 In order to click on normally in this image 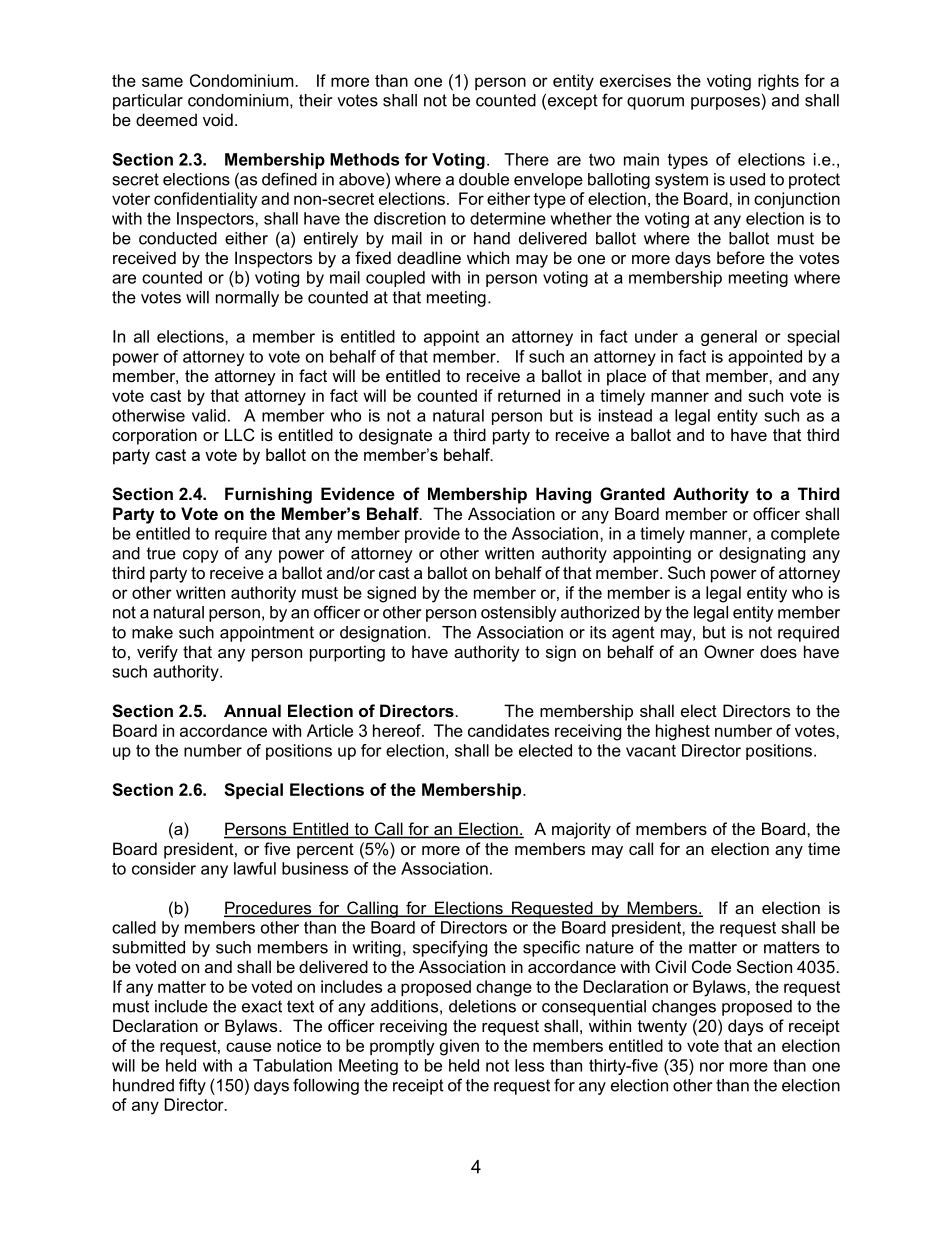, I will do `click(247, 299)`.
